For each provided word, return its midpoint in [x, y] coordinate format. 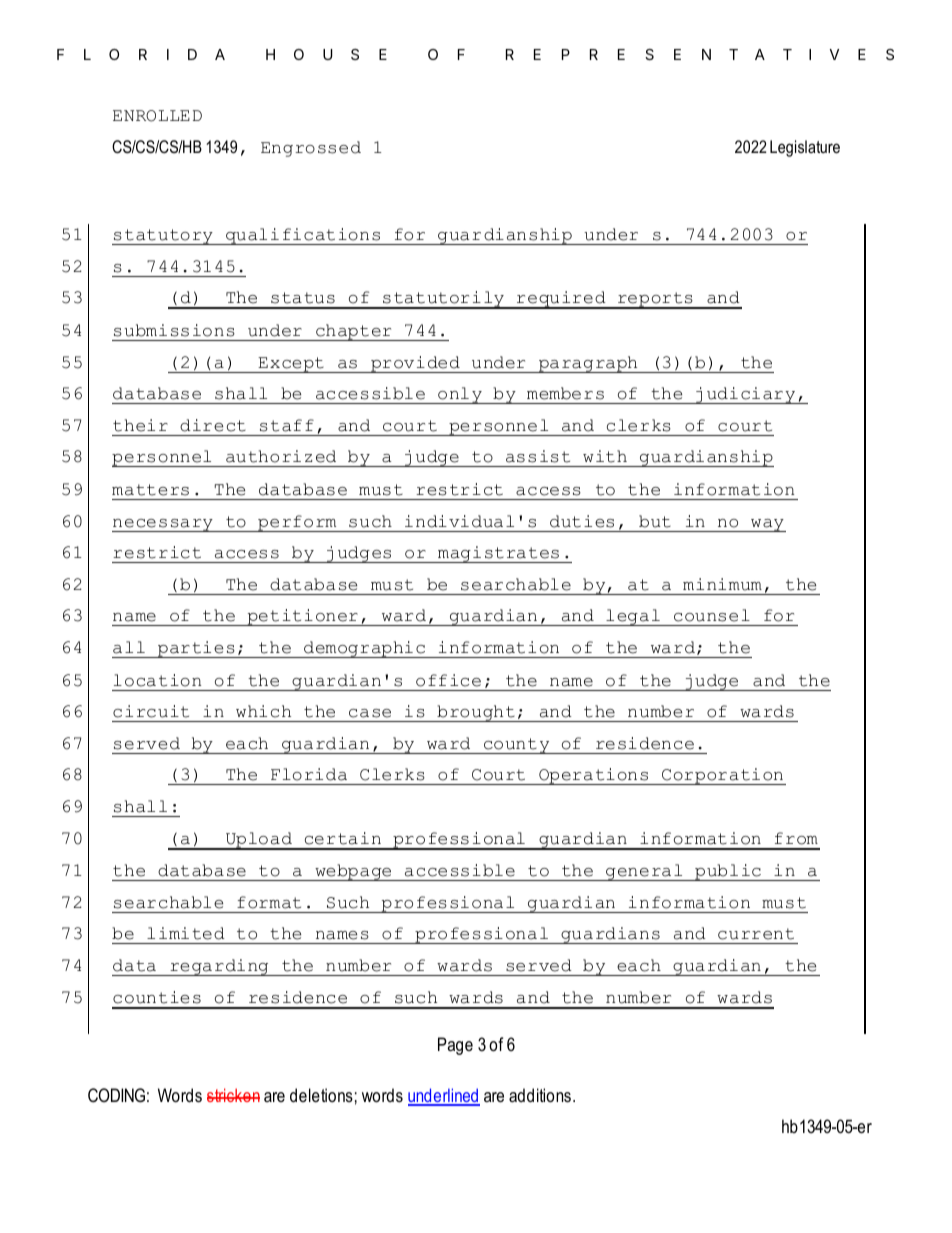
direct [213, 425]
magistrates [499, 554]
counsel [712, 615]
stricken [233, 1095]
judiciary [746, 395]
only [460, 395]
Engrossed [311, 149]
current [756, 934]
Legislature [805, 148]
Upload [259, 841]
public [728, 872]
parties [196, 649]
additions [540, 1095]
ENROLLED [157, 116]
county [517, 746]
